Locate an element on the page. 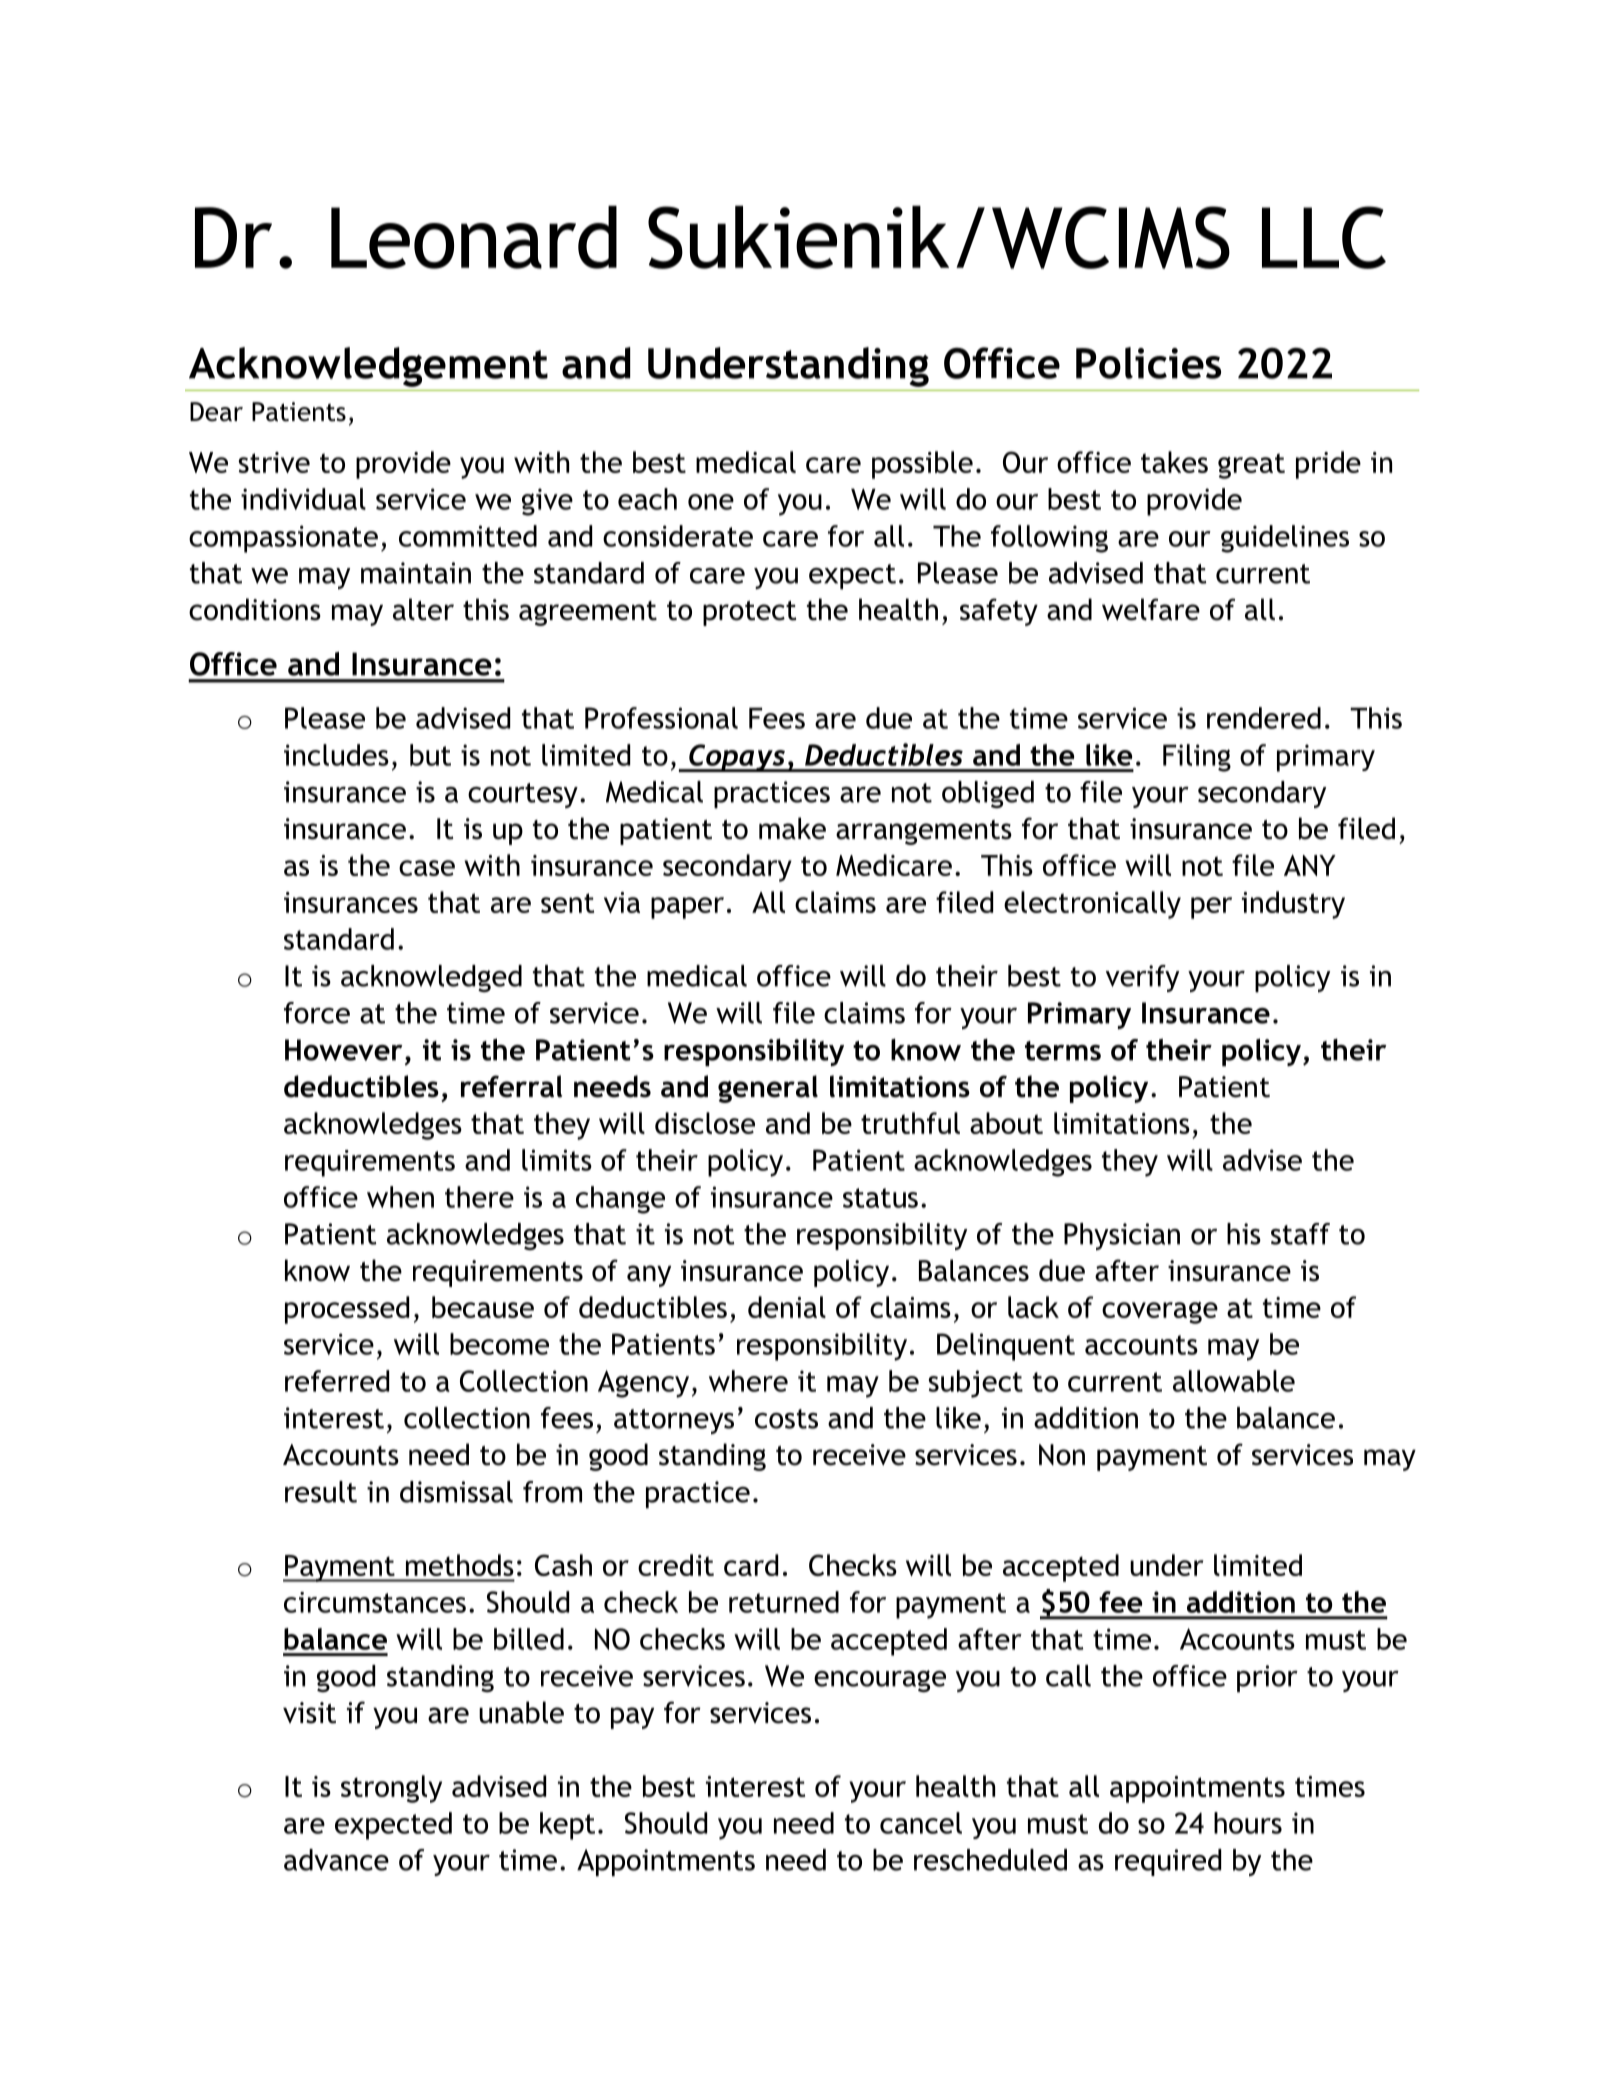 This image has width=1604, height=2076. cancel is located at coordinates (921, 1823).
